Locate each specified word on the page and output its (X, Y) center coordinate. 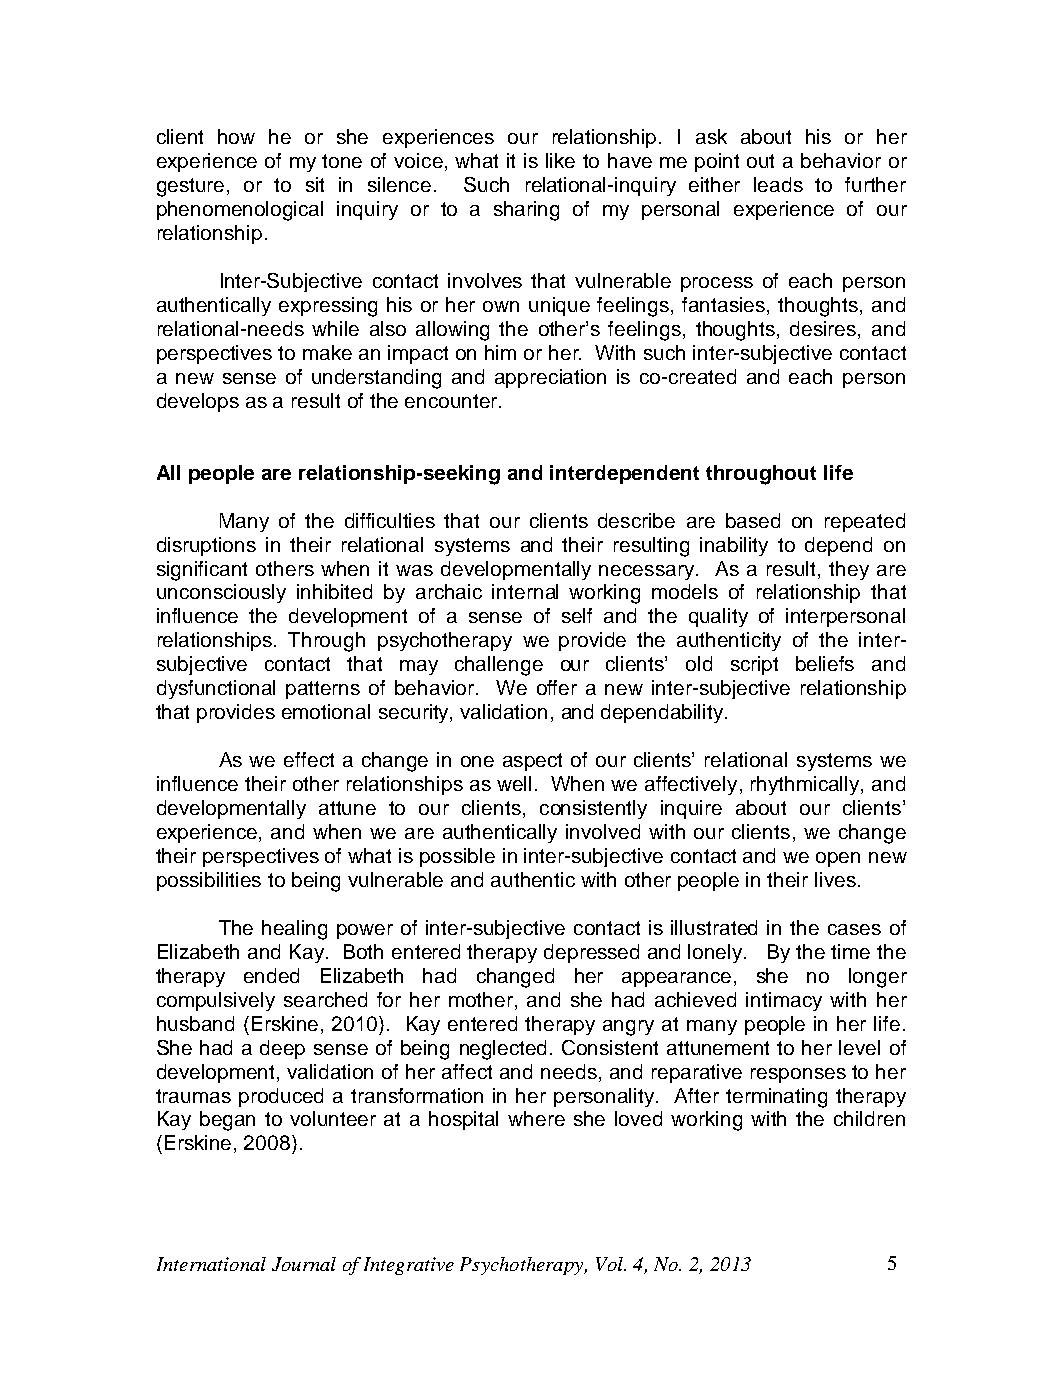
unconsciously (221, 593)
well (514, 783)
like (560, 160)
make (327, 352)
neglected (503, 1050)
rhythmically (806, 785)
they (849, 570)
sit (315, 184)
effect (309, 759)
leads (778, 184)
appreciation (550, 378)
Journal (304, 1264)
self (577, 615)
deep (282, 1049)
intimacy (784, 1001)
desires (824, 330)
